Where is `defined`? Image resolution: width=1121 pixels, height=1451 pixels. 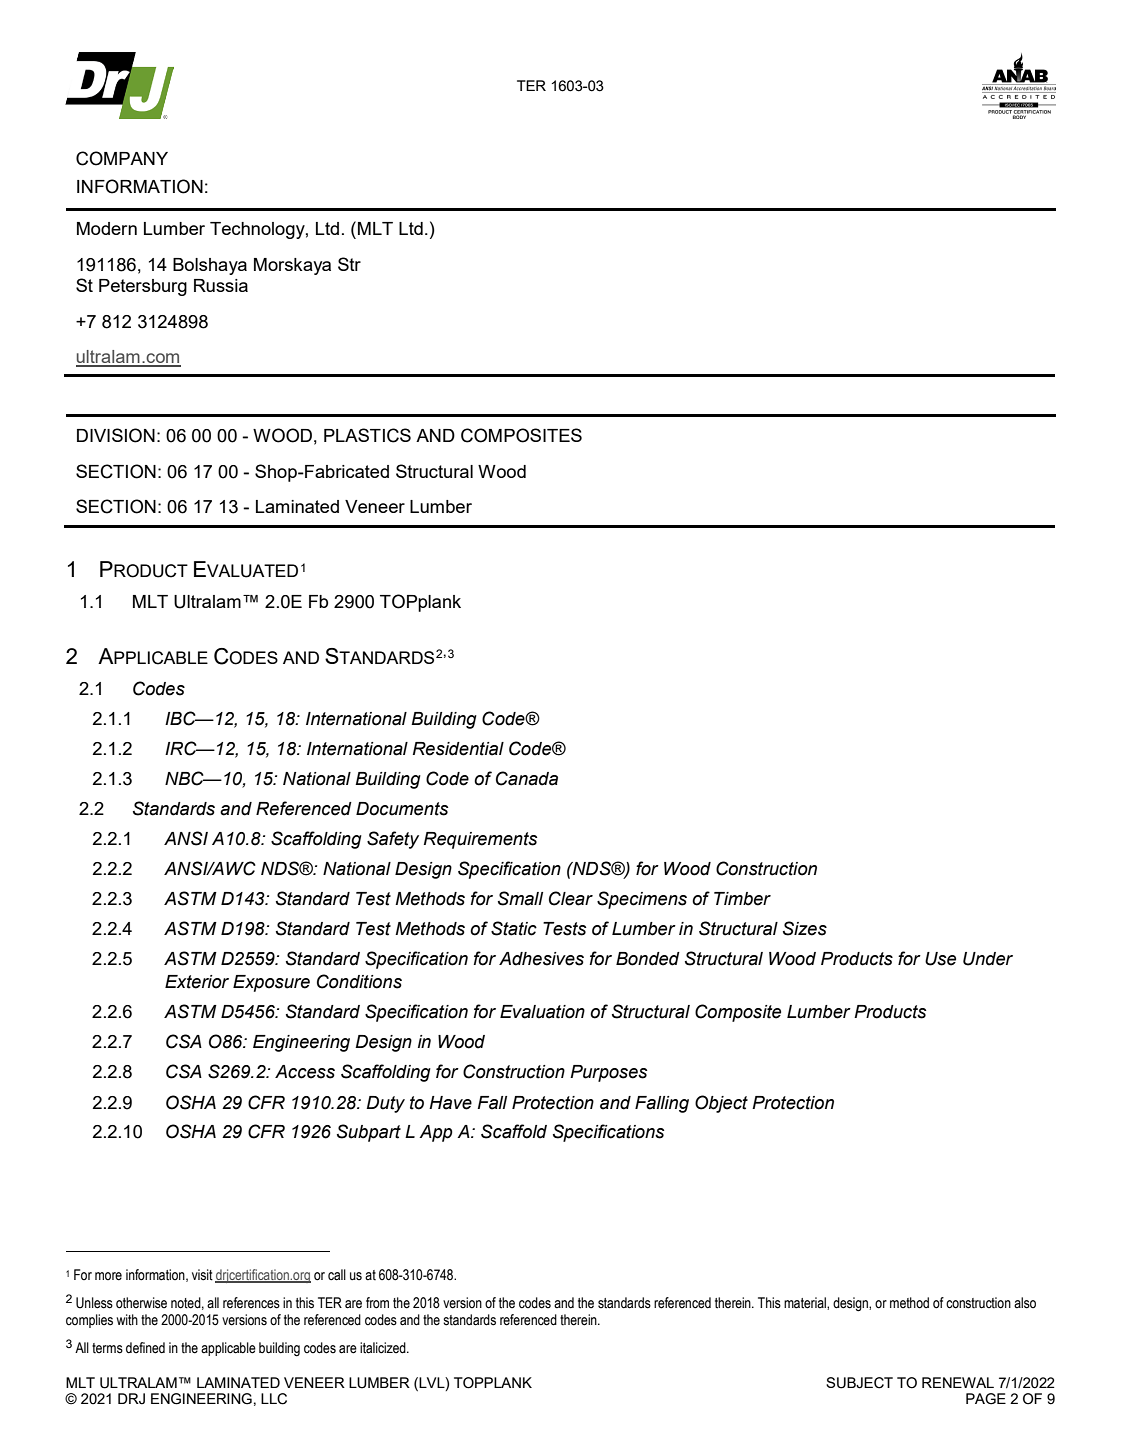
defined is located at coordinates (145, 1348).
